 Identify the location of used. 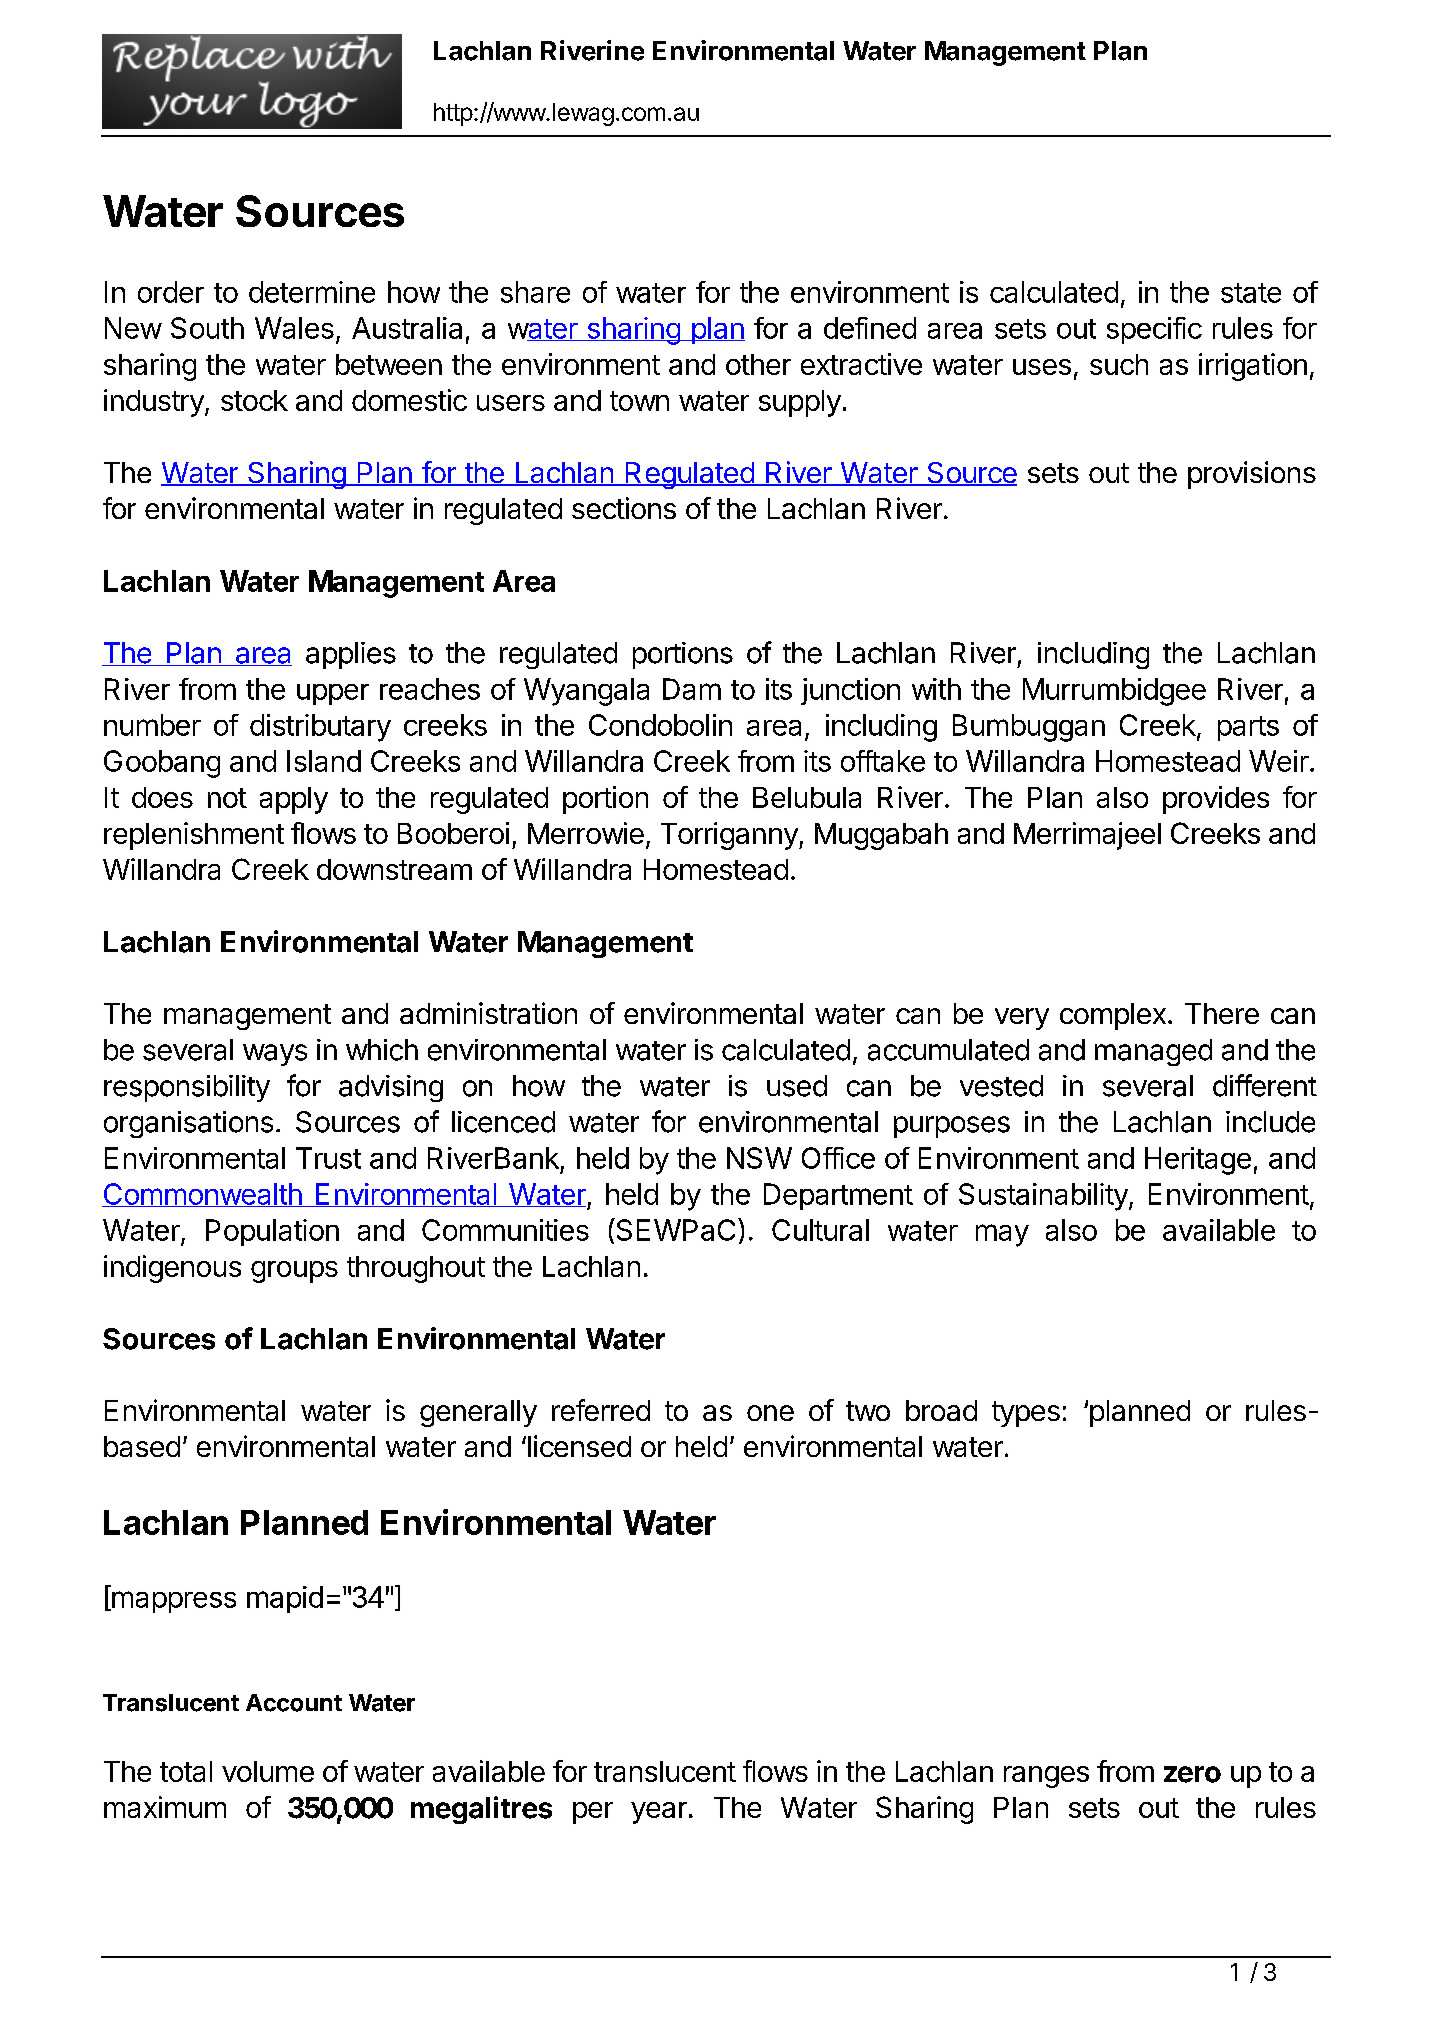
(797, 1086).
